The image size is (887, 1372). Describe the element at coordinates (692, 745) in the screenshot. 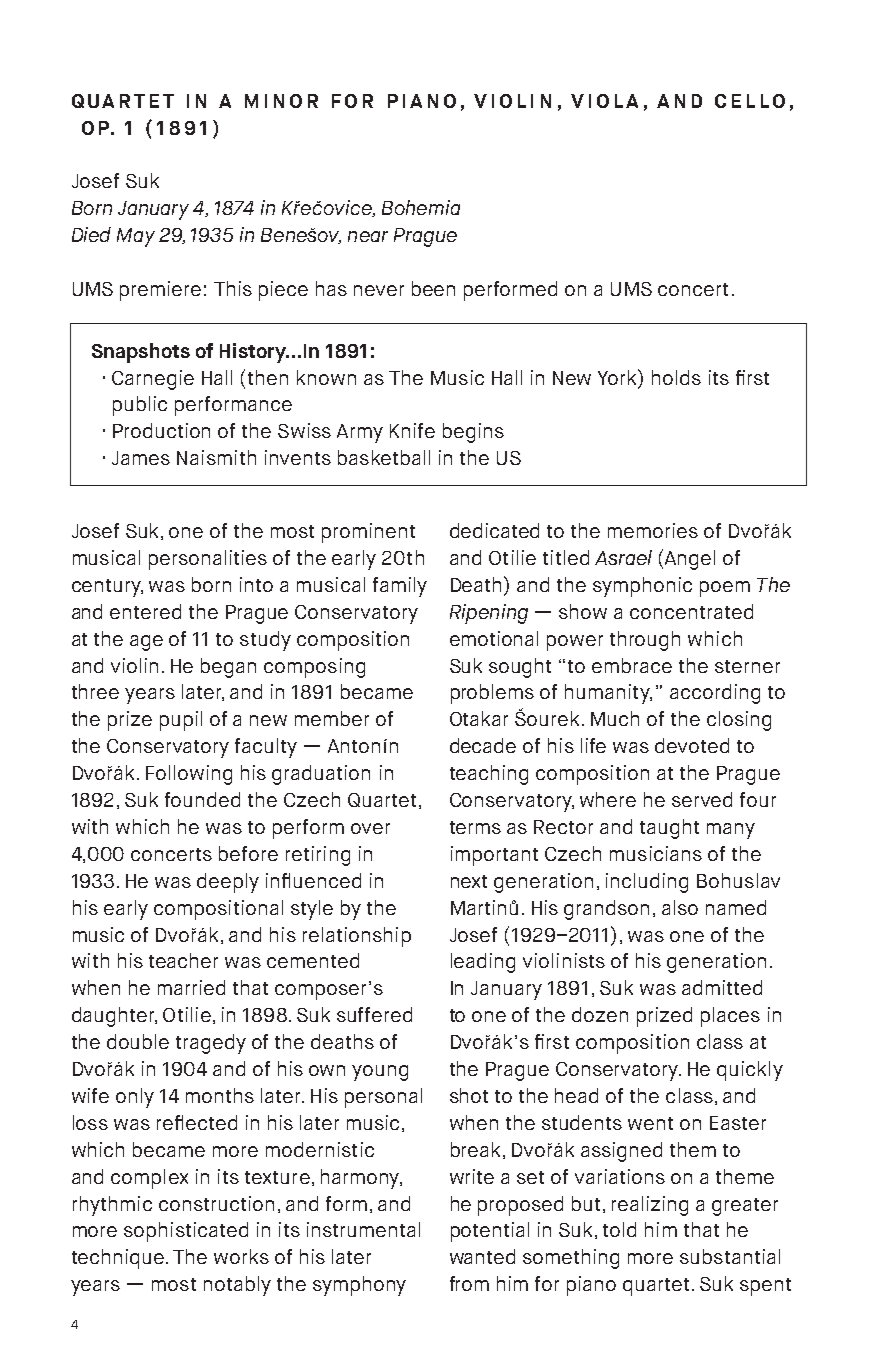

I see `devoted` at that location.
